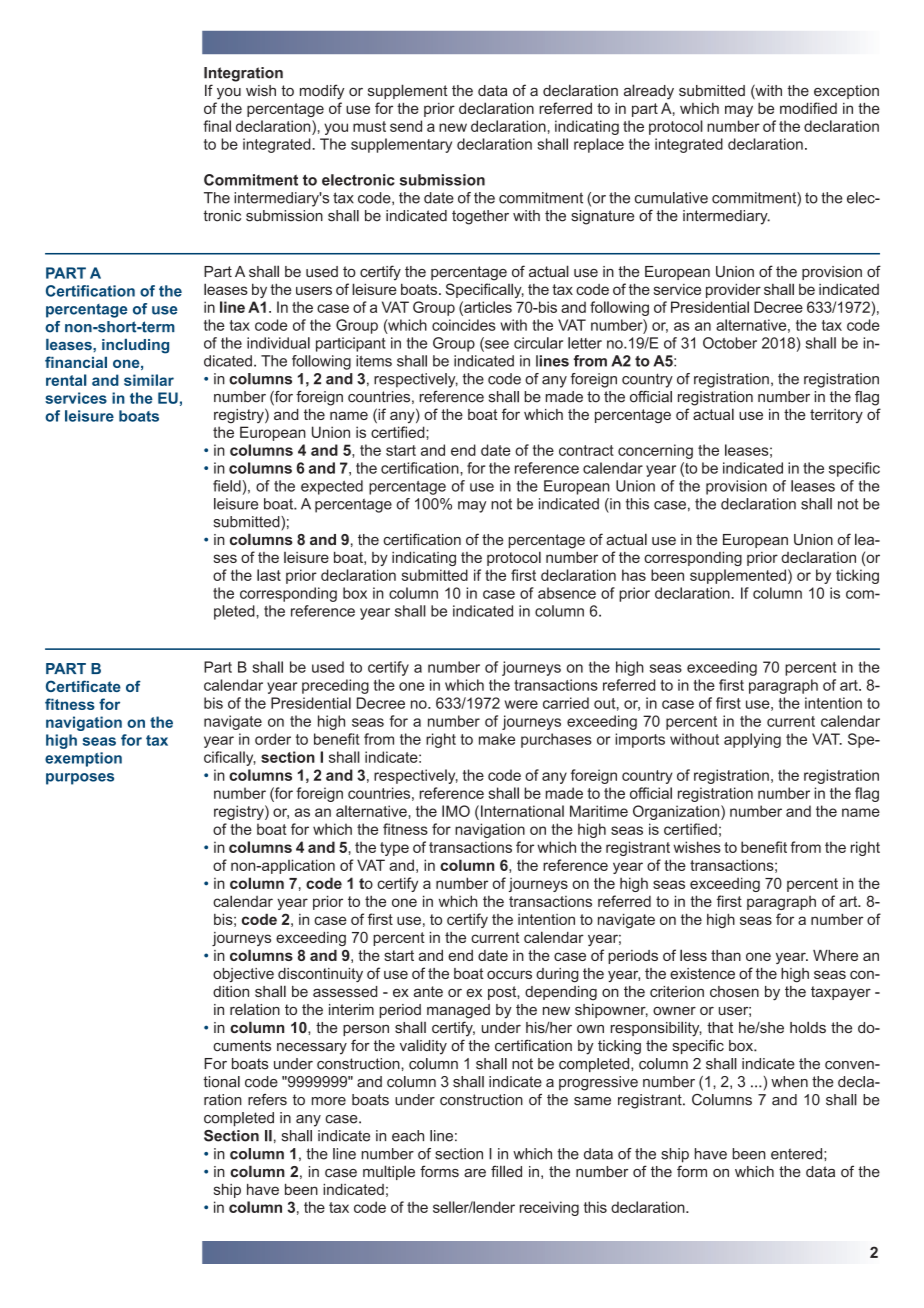 Image resolution: width=924 pixels, height=1308 pixels. What do you see at coordinates (475, 1173) in the document?
I see `are` at bounding box center [475, 1173].
